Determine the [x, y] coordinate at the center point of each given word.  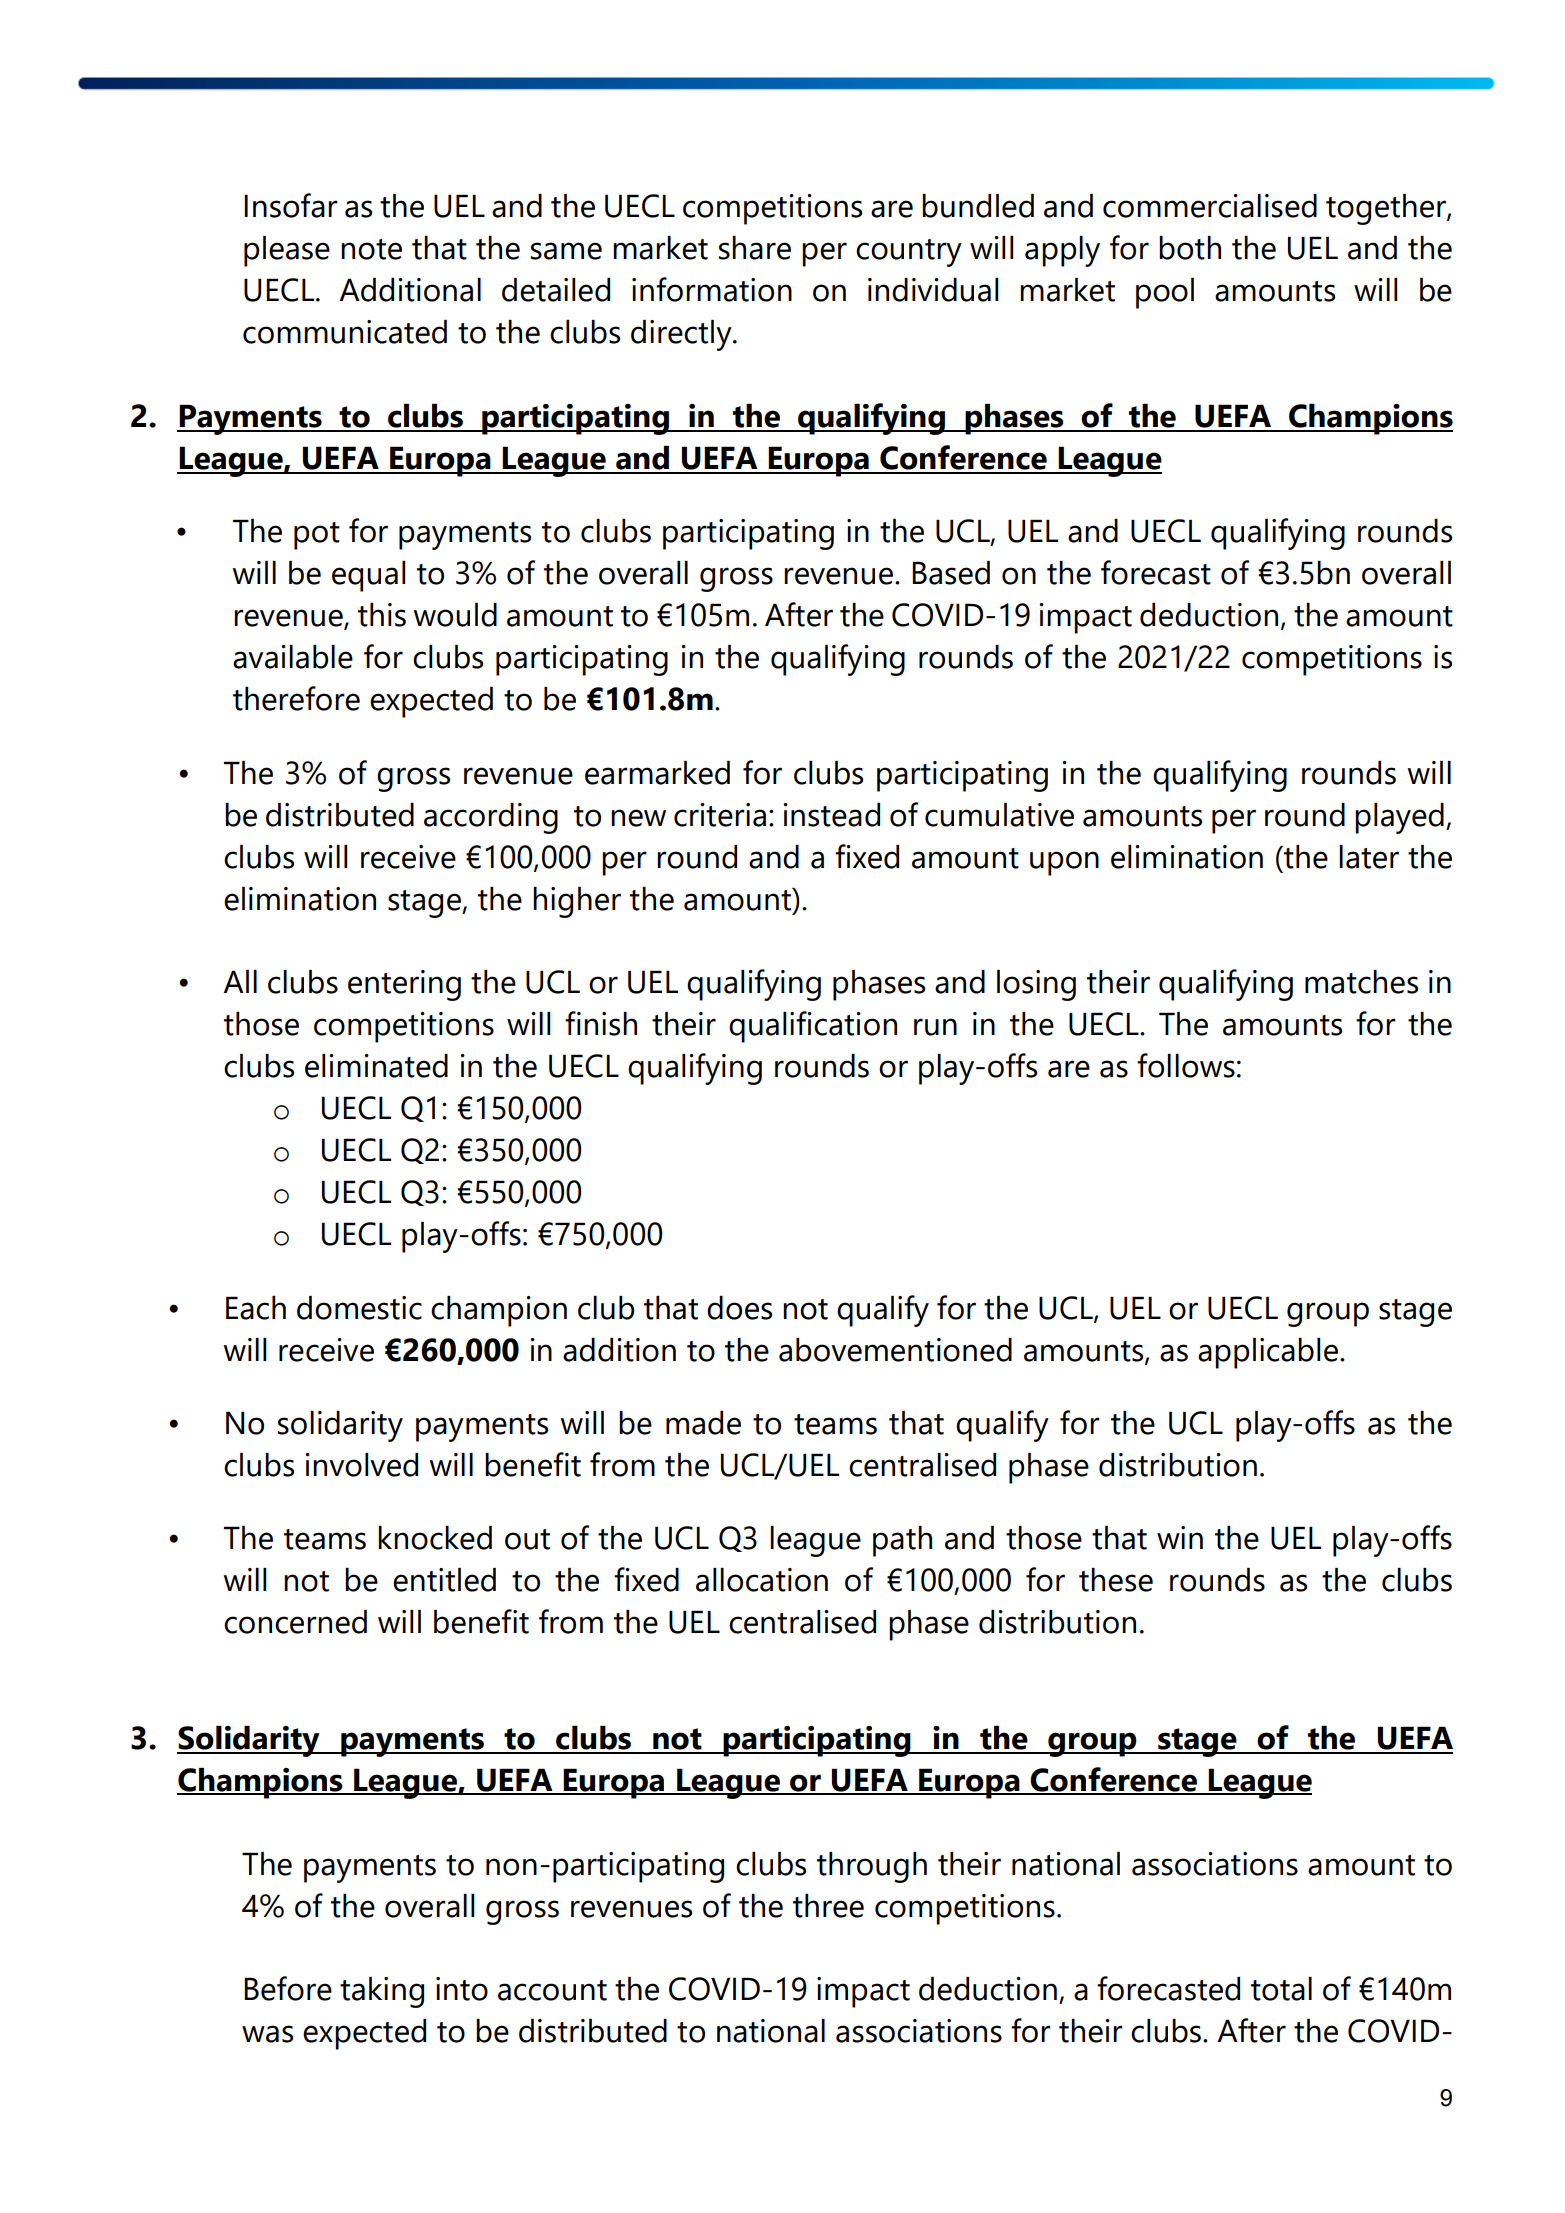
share [755, 248]
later [1369, 857]
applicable [1268, 1353]
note [371, 249]
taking [382, 1992]
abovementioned [895, 1350]
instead [831, 815]
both [1190, 248]
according [491, 818]
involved [361, 1465]
